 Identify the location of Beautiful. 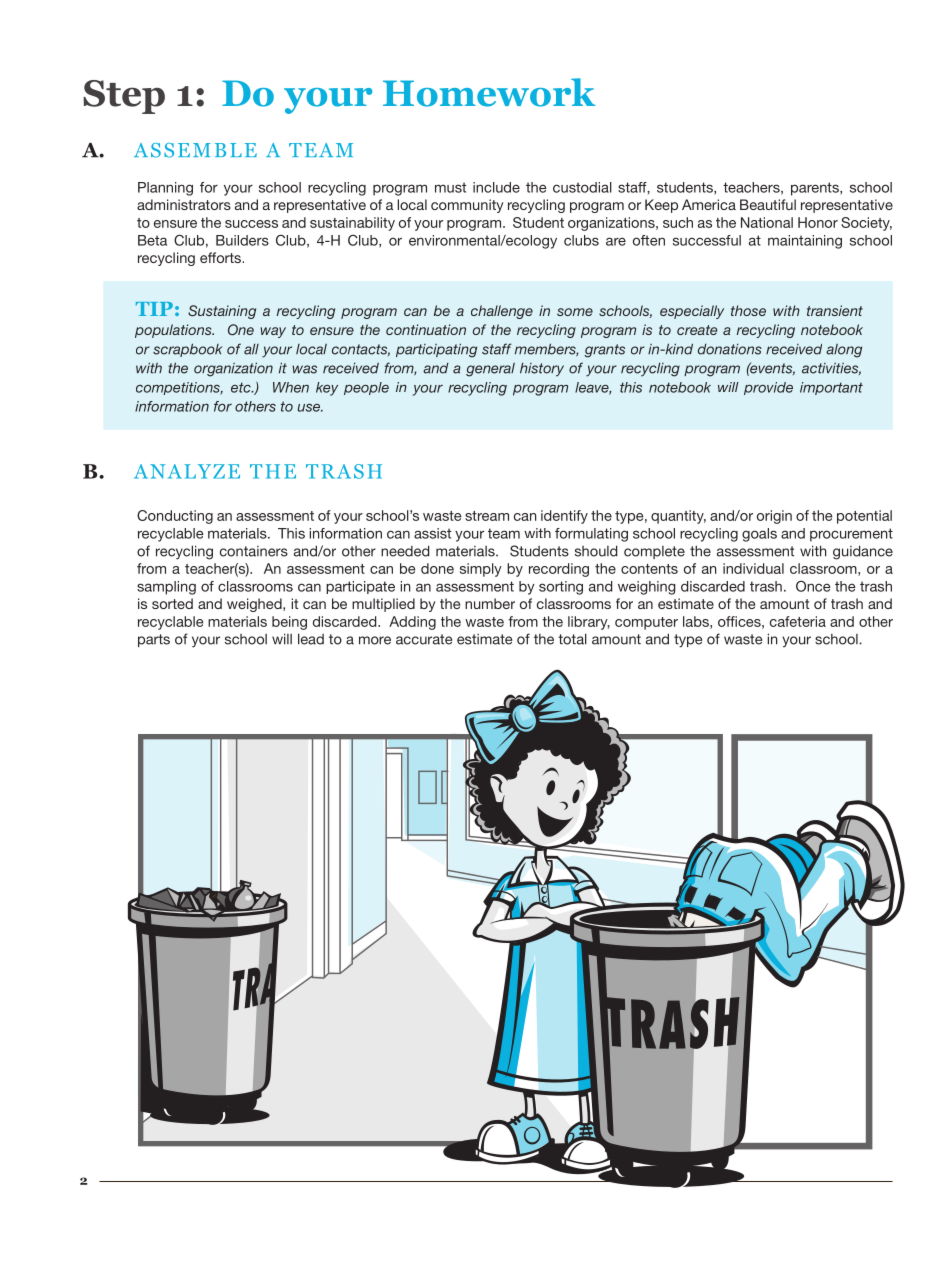
(768, 204).
